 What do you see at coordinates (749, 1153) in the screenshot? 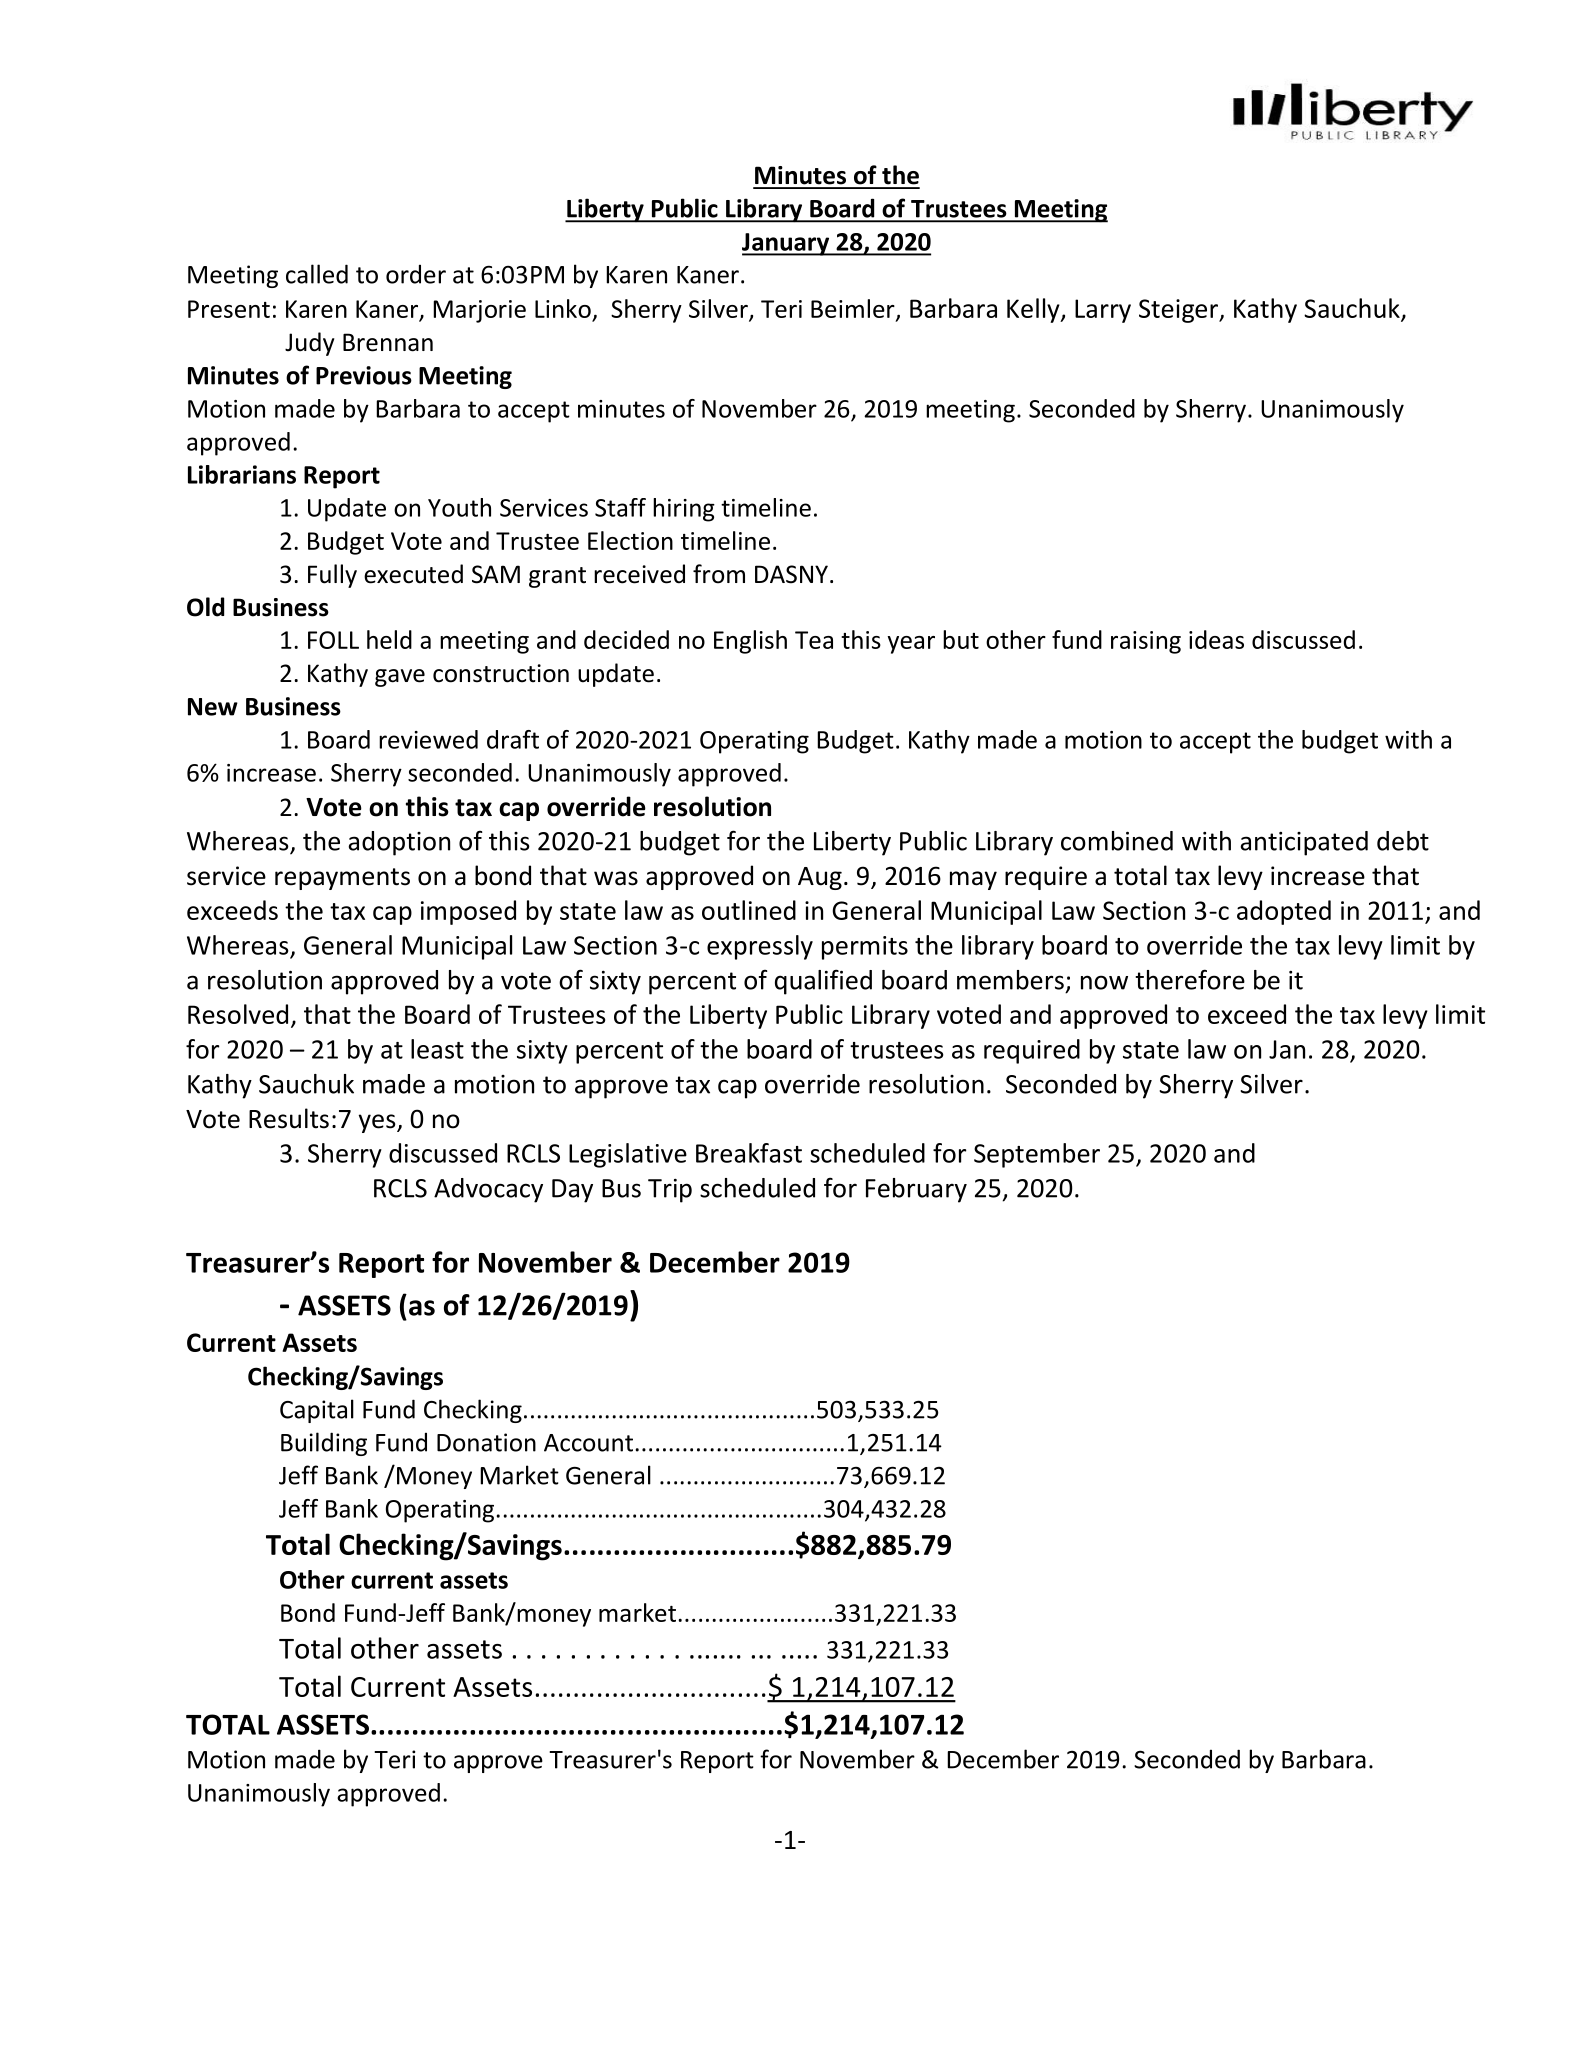
I see `Breakfast` at bounding box center [749, 1153].
